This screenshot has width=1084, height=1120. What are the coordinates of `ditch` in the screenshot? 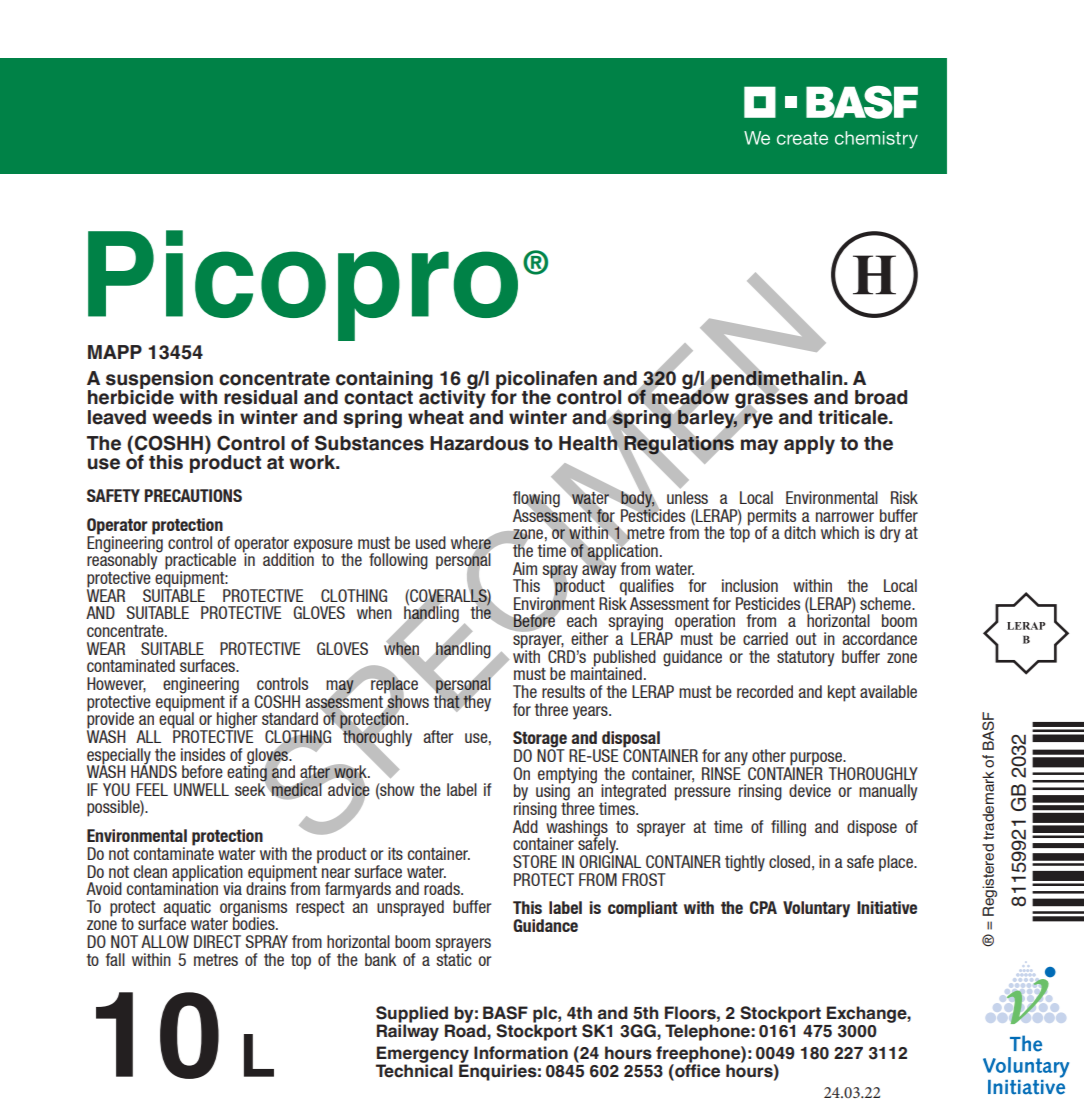 It's located at (800, 532).
